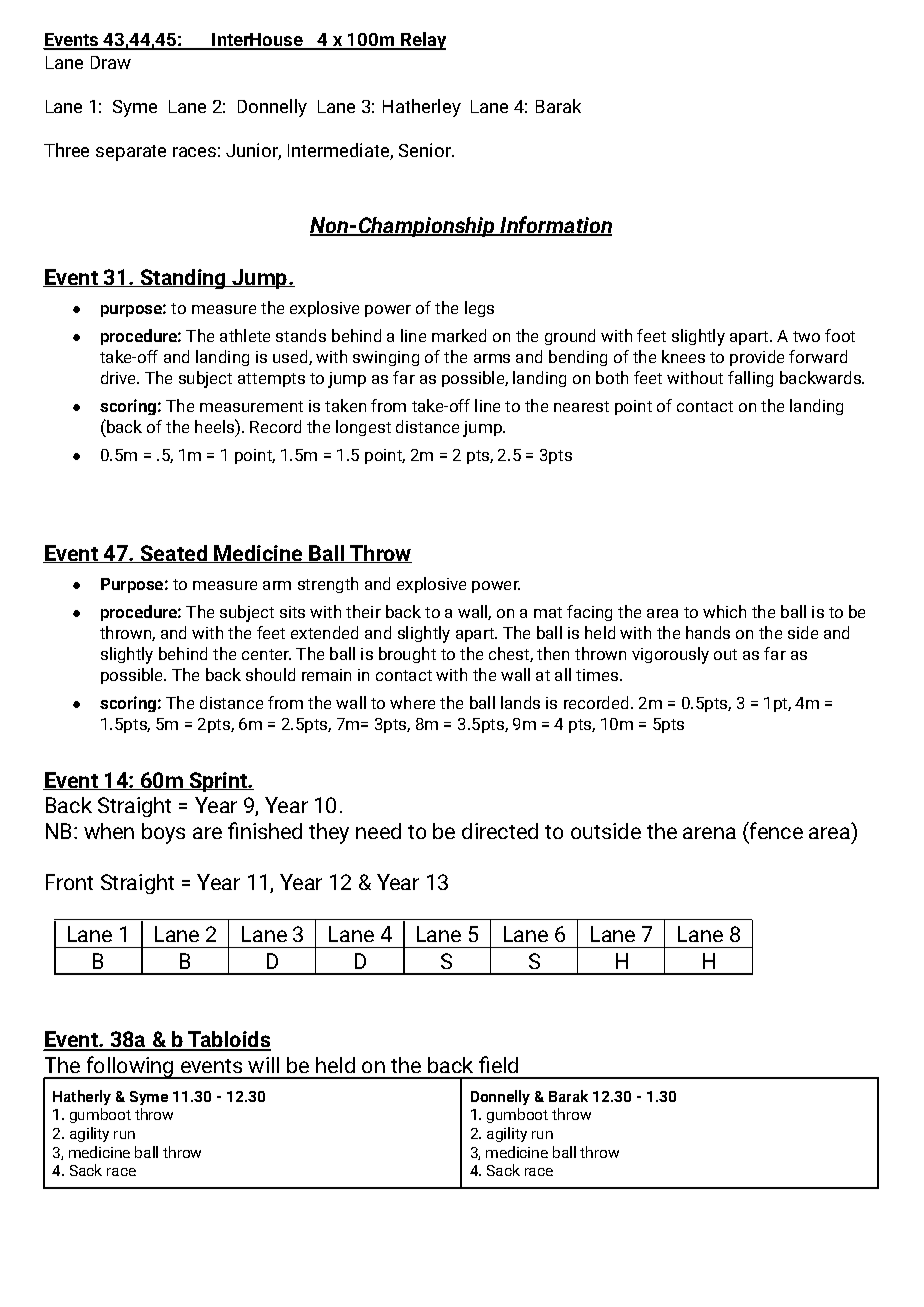 The height and width of the page is (1307, 924). Describe the element at coordinates (750, 379) in the page. I see `falling` at that location.
